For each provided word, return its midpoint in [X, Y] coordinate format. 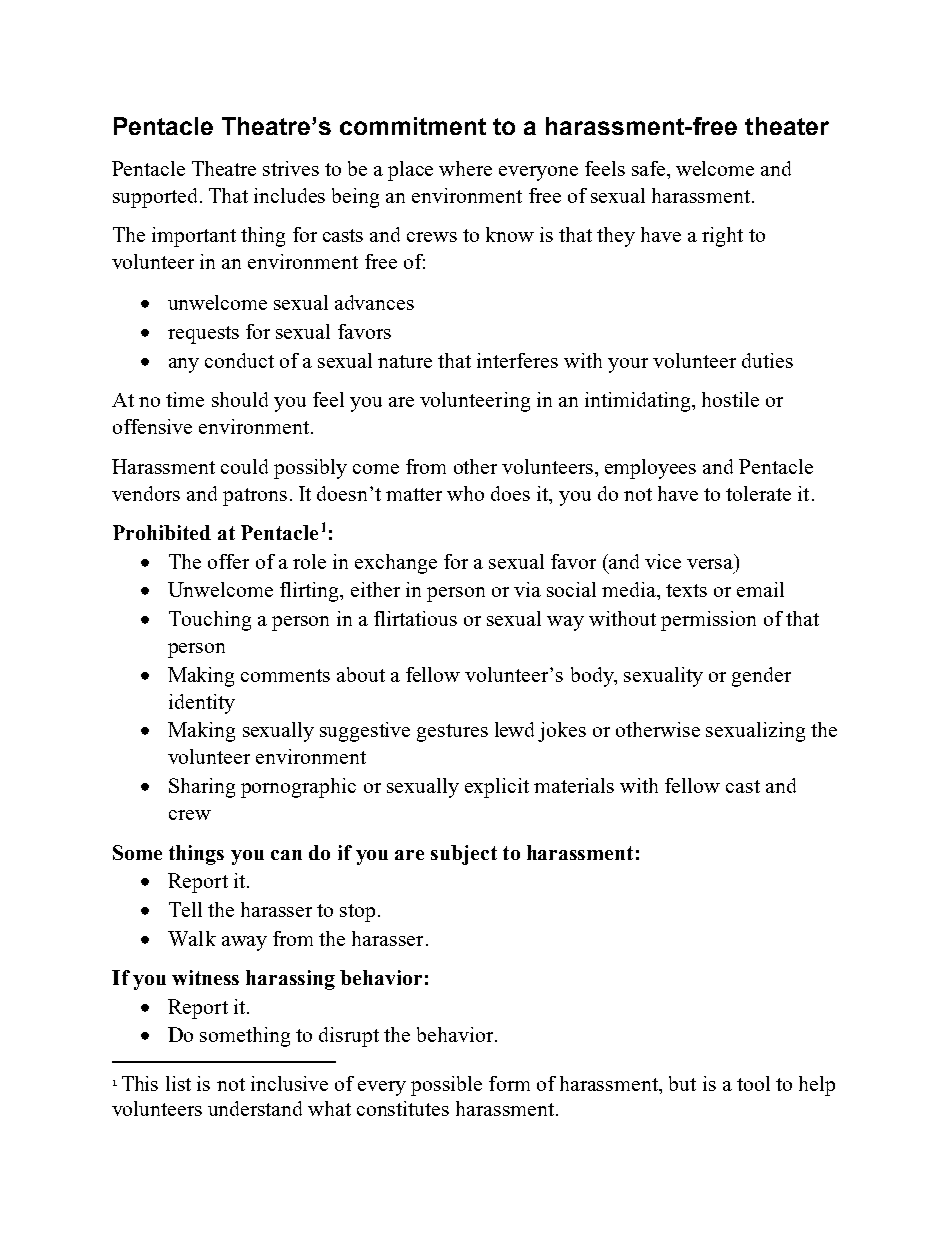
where [465, 168]
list [178, 1083]
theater [787, 126]
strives [291, 168]
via [527, 589]
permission [708, 621]
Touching [210, 621]
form [509, 1083]
